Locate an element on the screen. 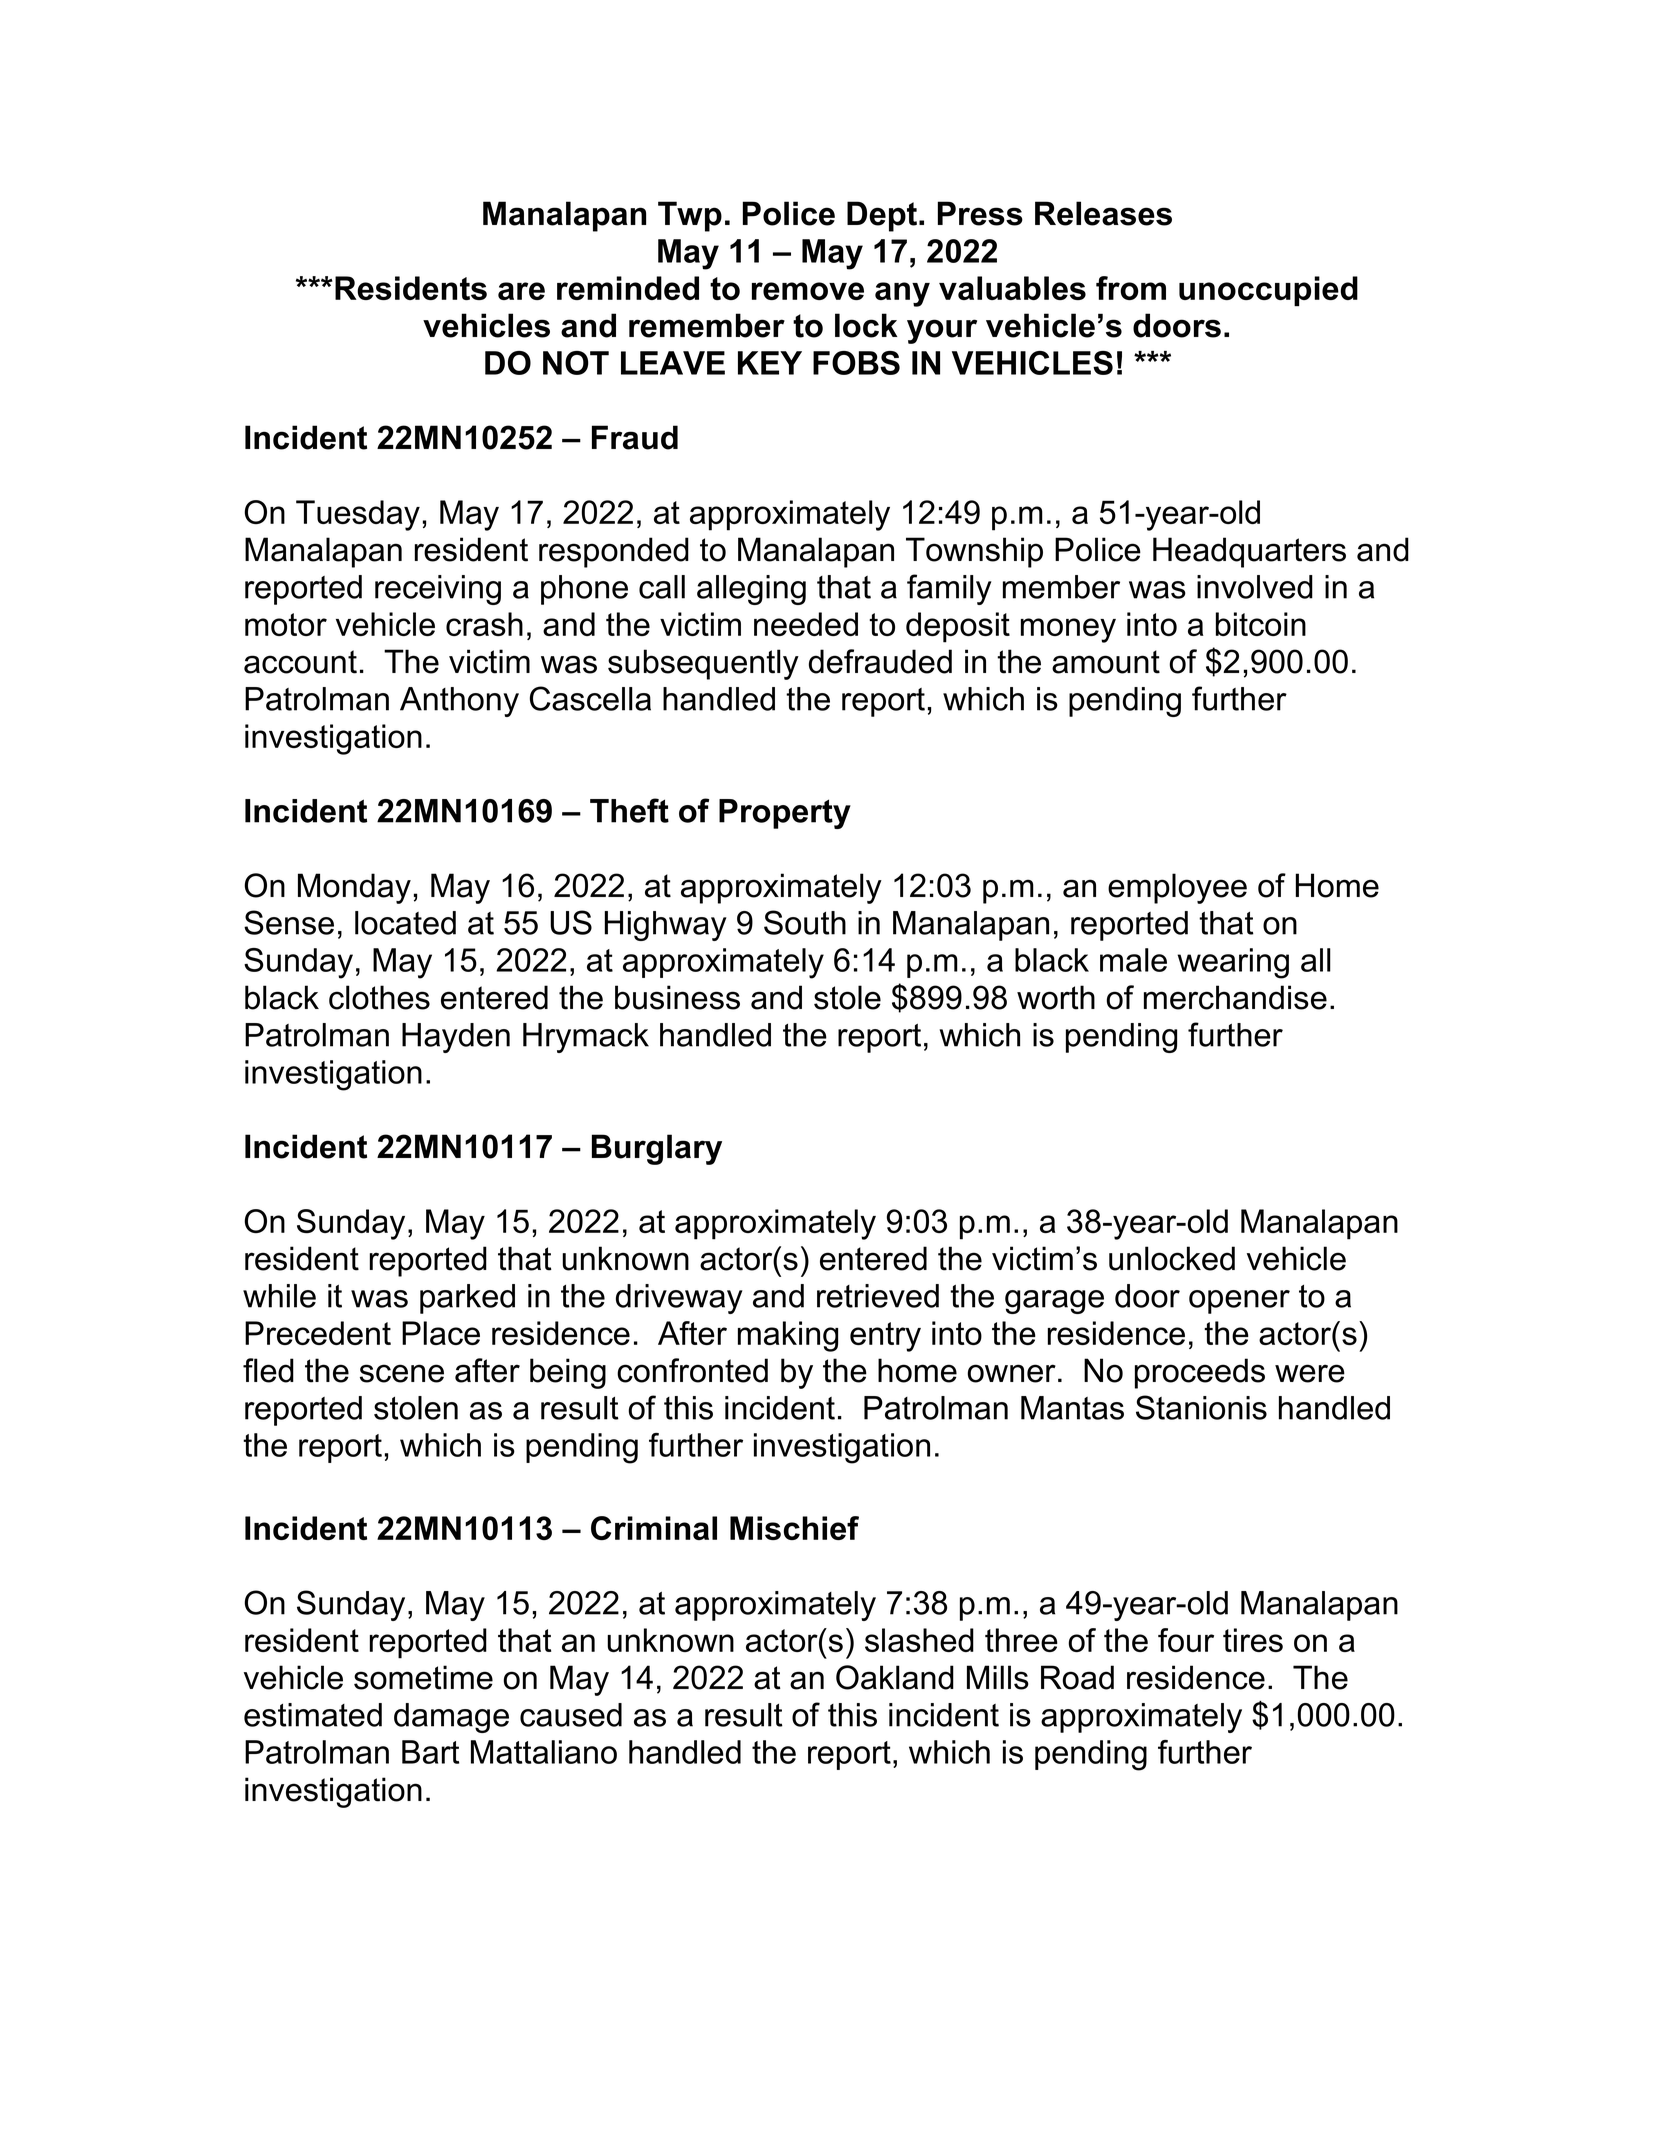  merchandise is located at coordinates (1235, 997).
